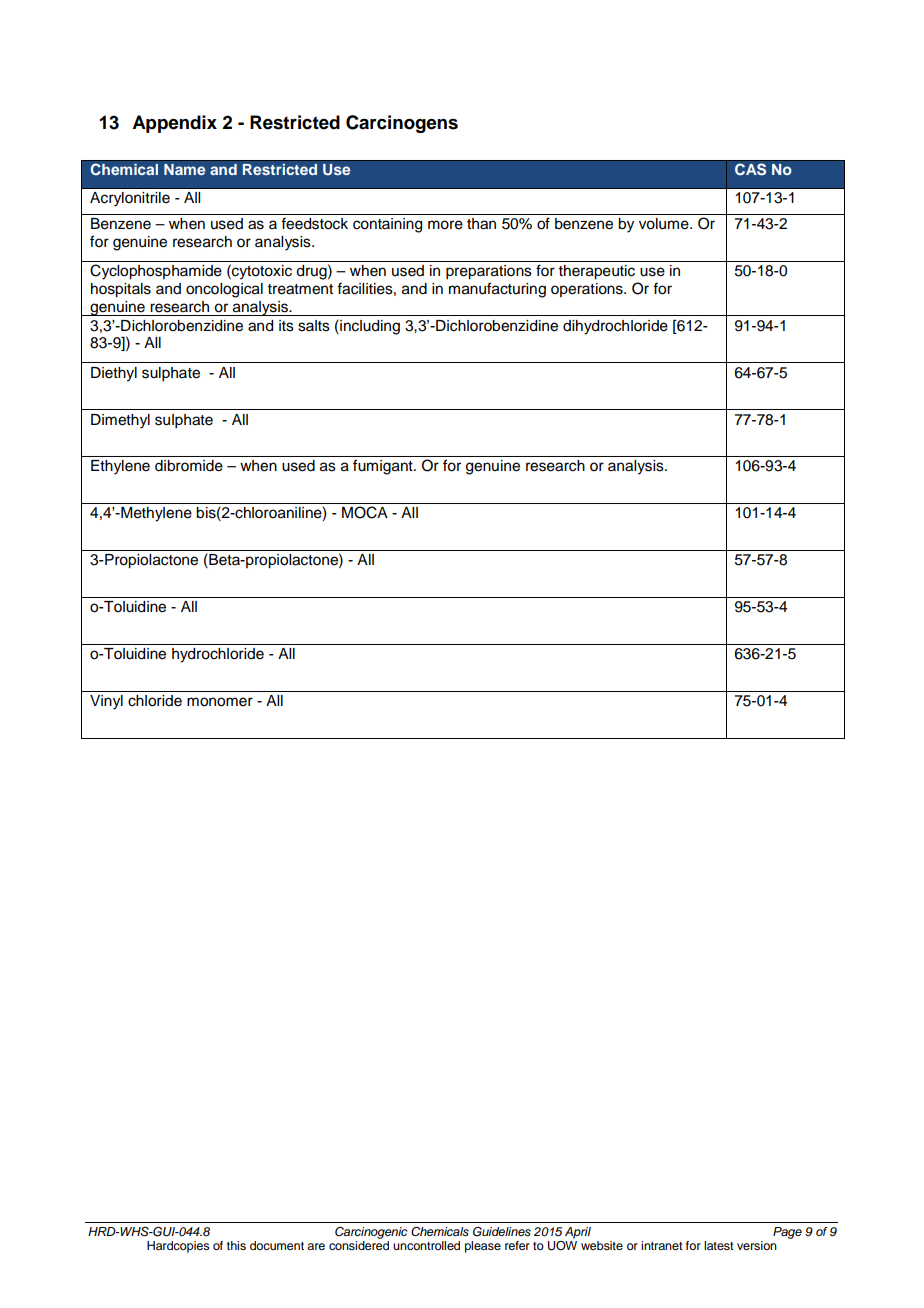  Describe the element at coordinates (236, 1245) in the document. I see `this` at that location.
